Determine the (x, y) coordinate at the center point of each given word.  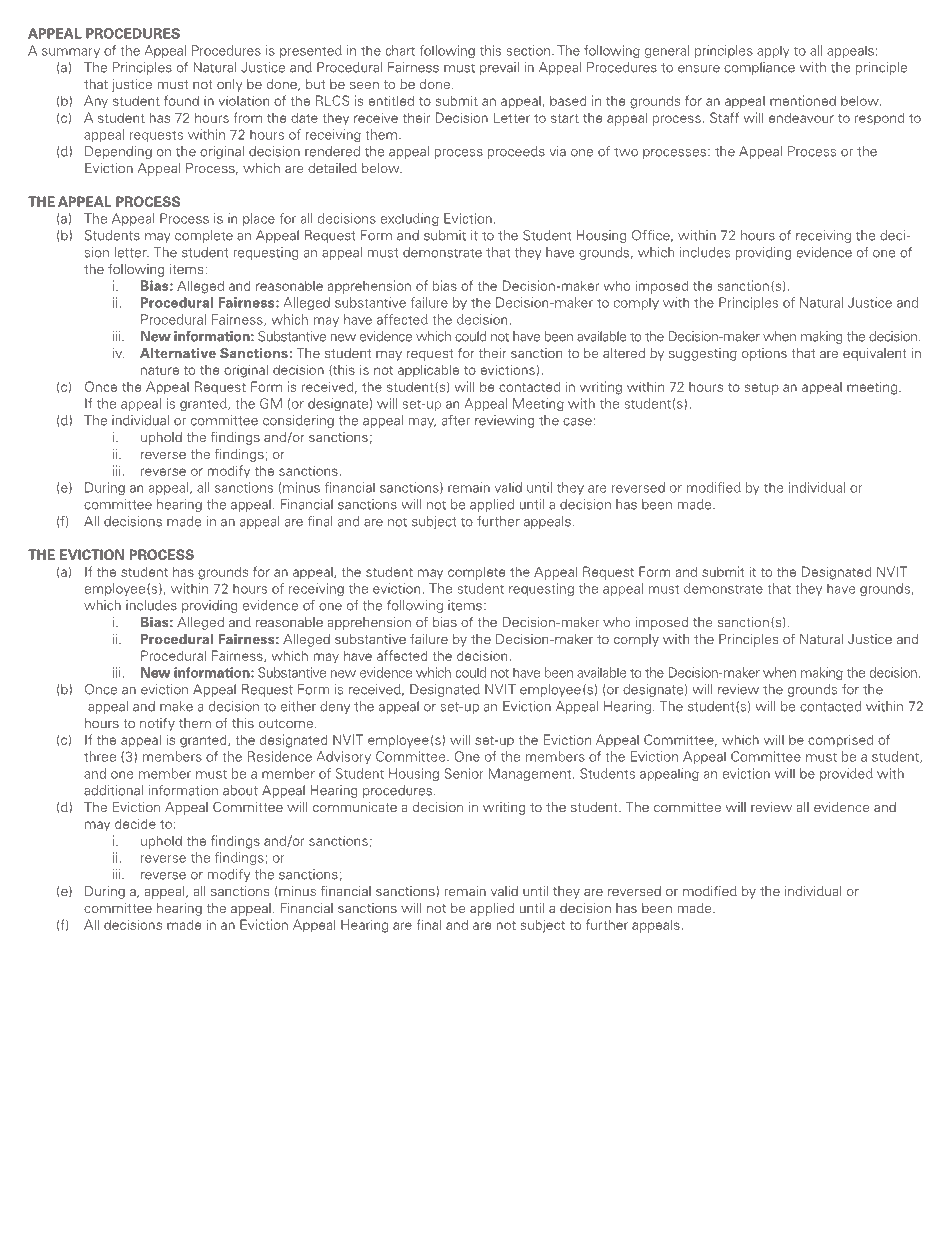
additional (113, 790)
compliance (759, 68)
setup (762, 389)
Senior (464, 773)
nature (160, 370)
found (181, 100)
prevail (499, 68)
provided (846, 774)
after (456, 420)
